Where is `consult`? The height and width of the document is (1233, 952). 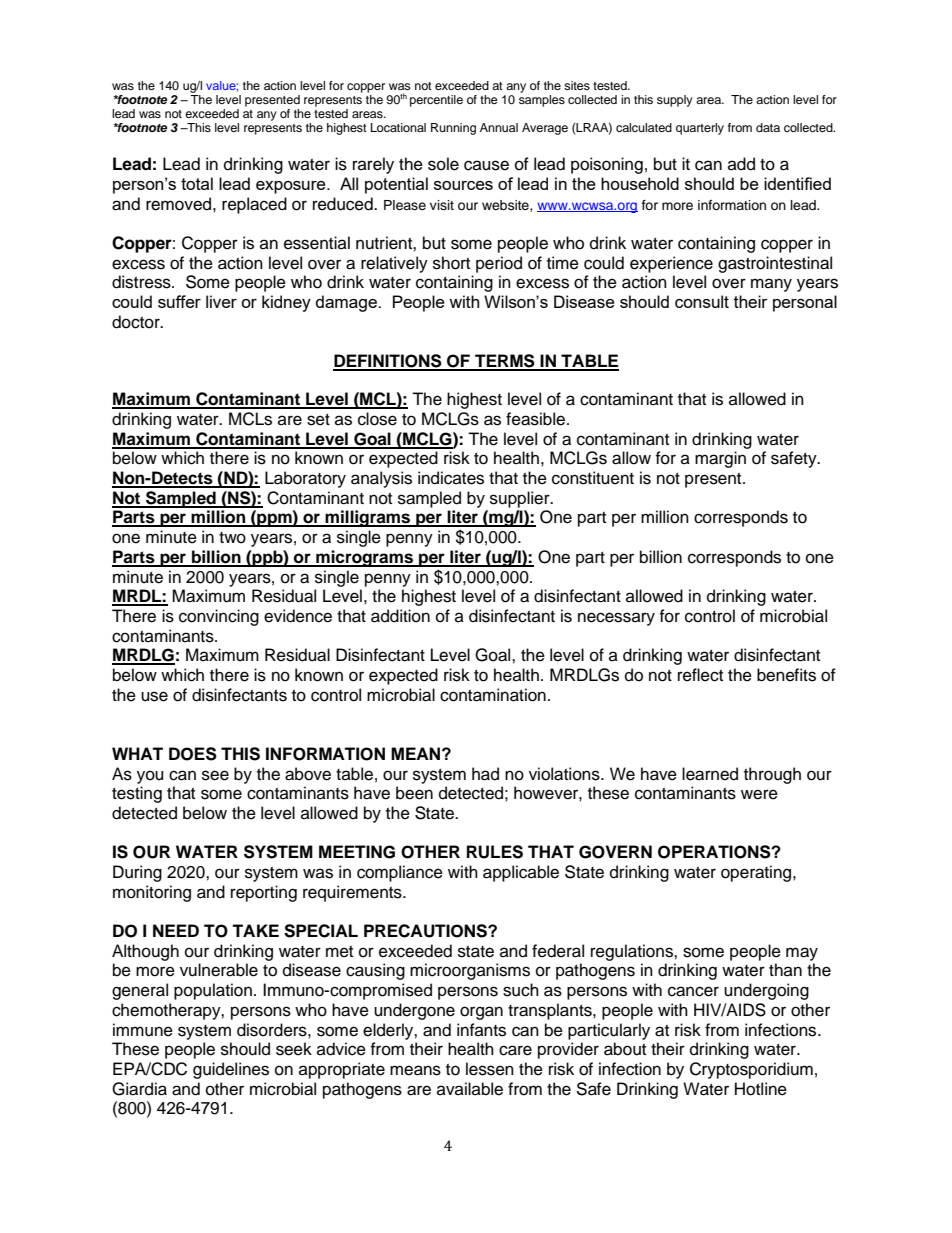
consult is located at coordinates (702, 301).
